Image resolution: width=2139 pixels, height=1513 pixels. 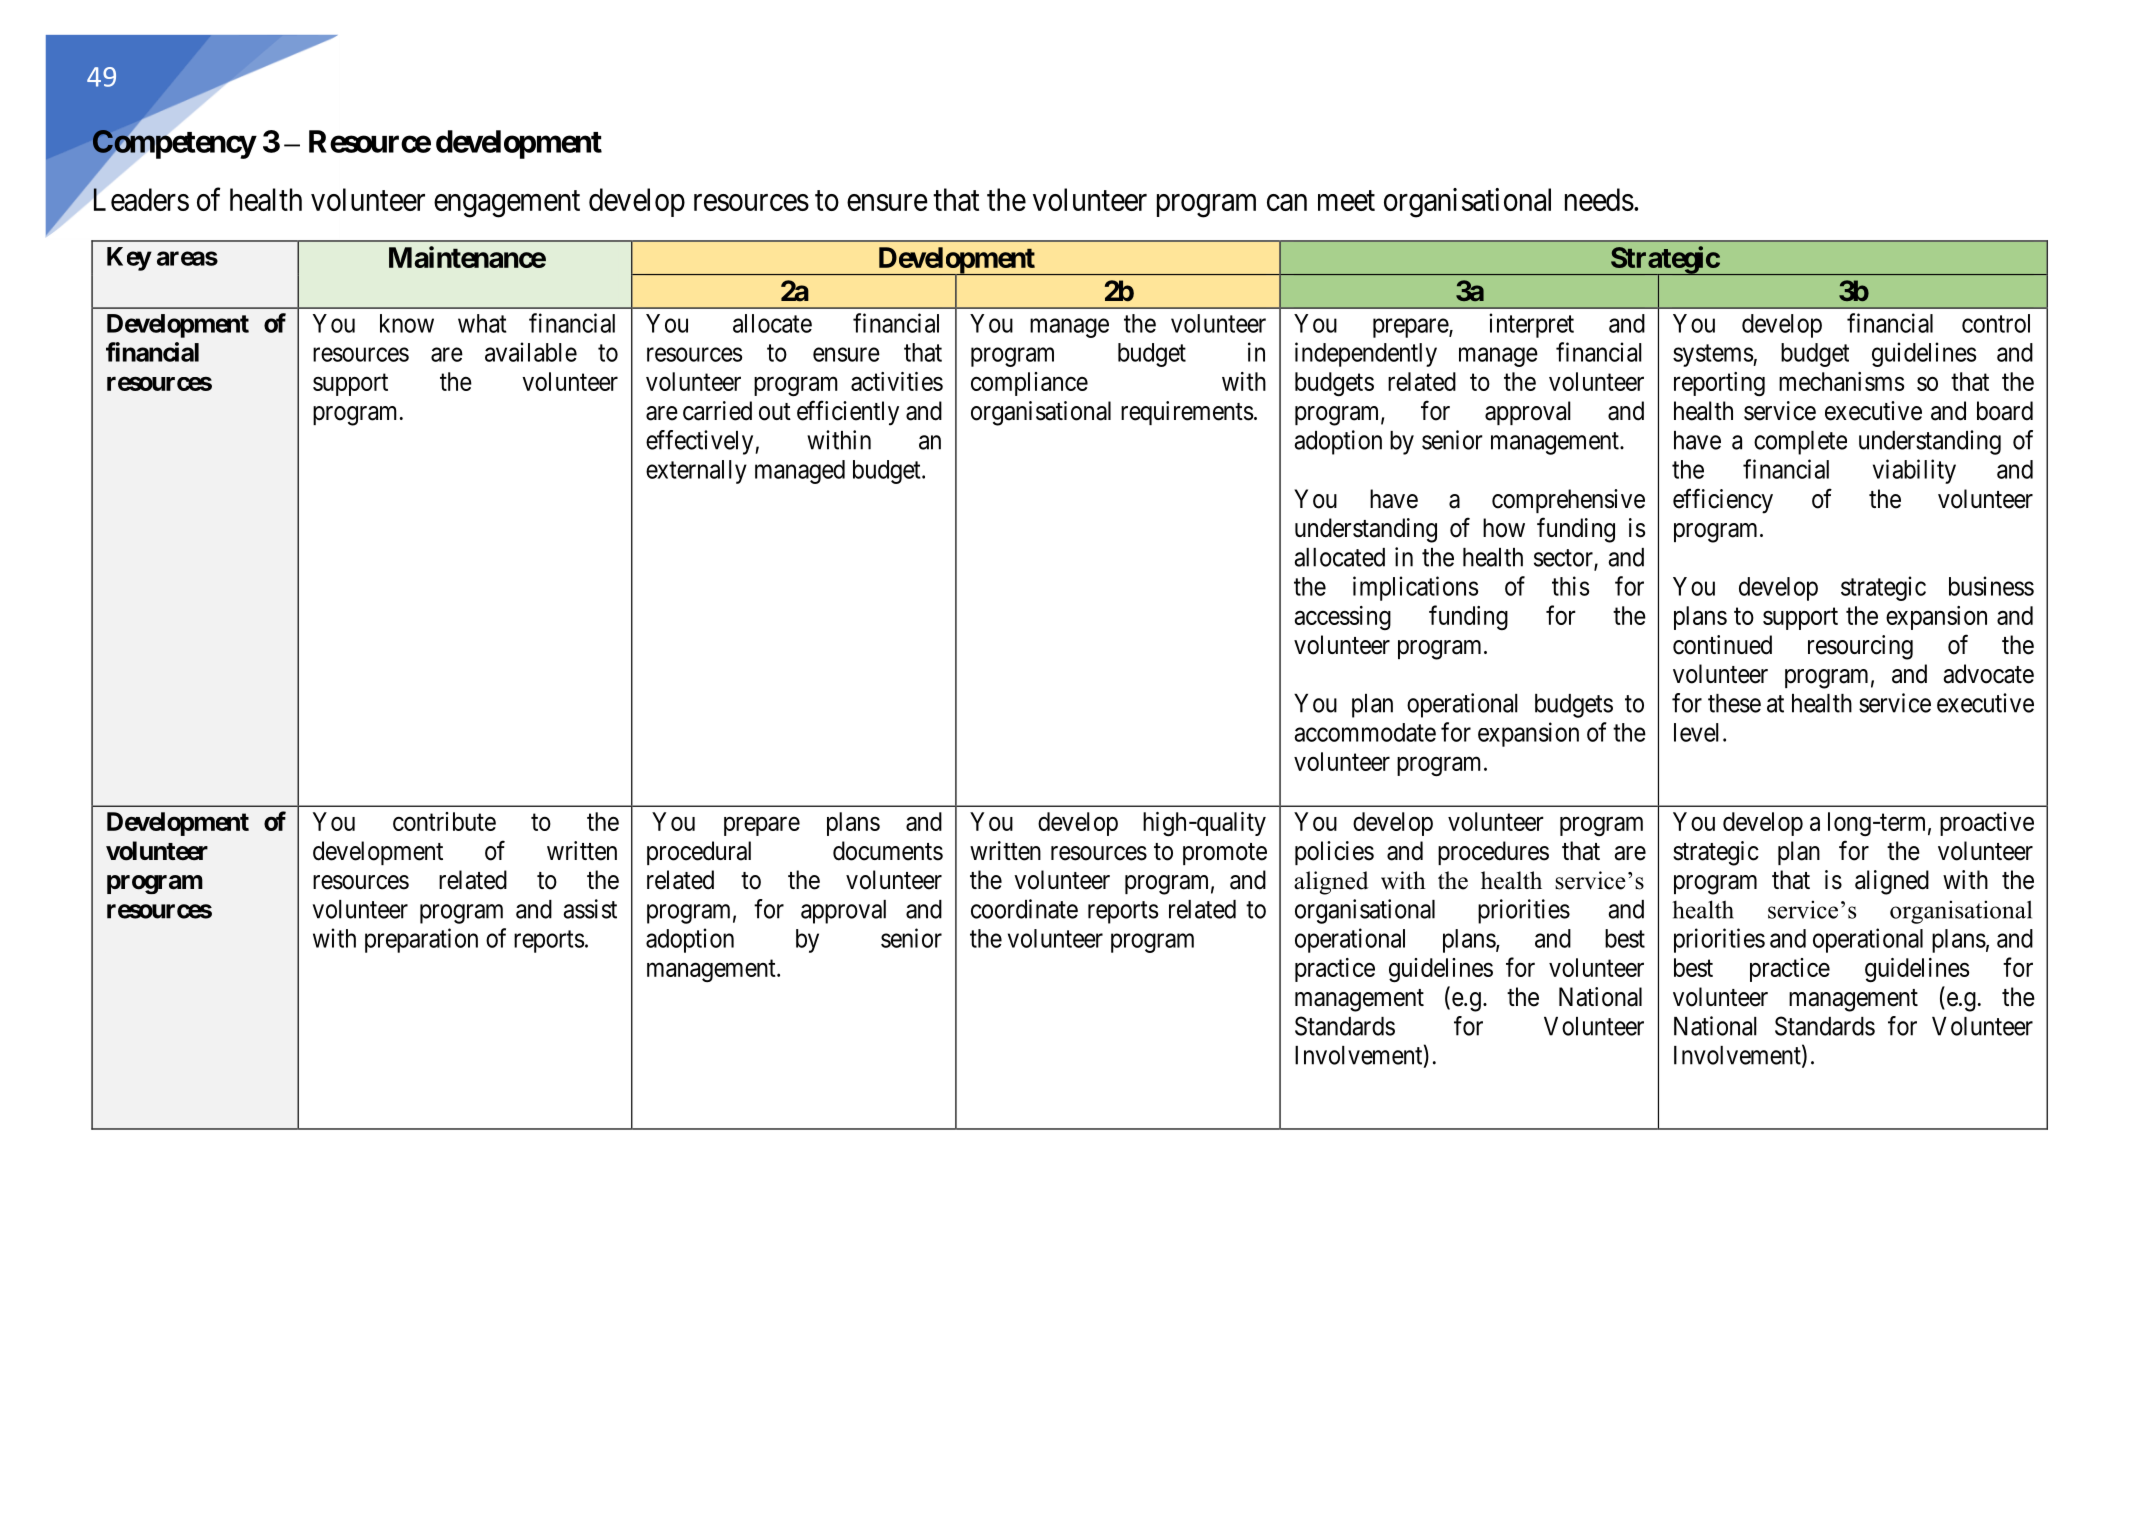 What do you see at coordinates (1024, 909) in the page?
I see `coordinate` at bounding box center [1024, 909].
